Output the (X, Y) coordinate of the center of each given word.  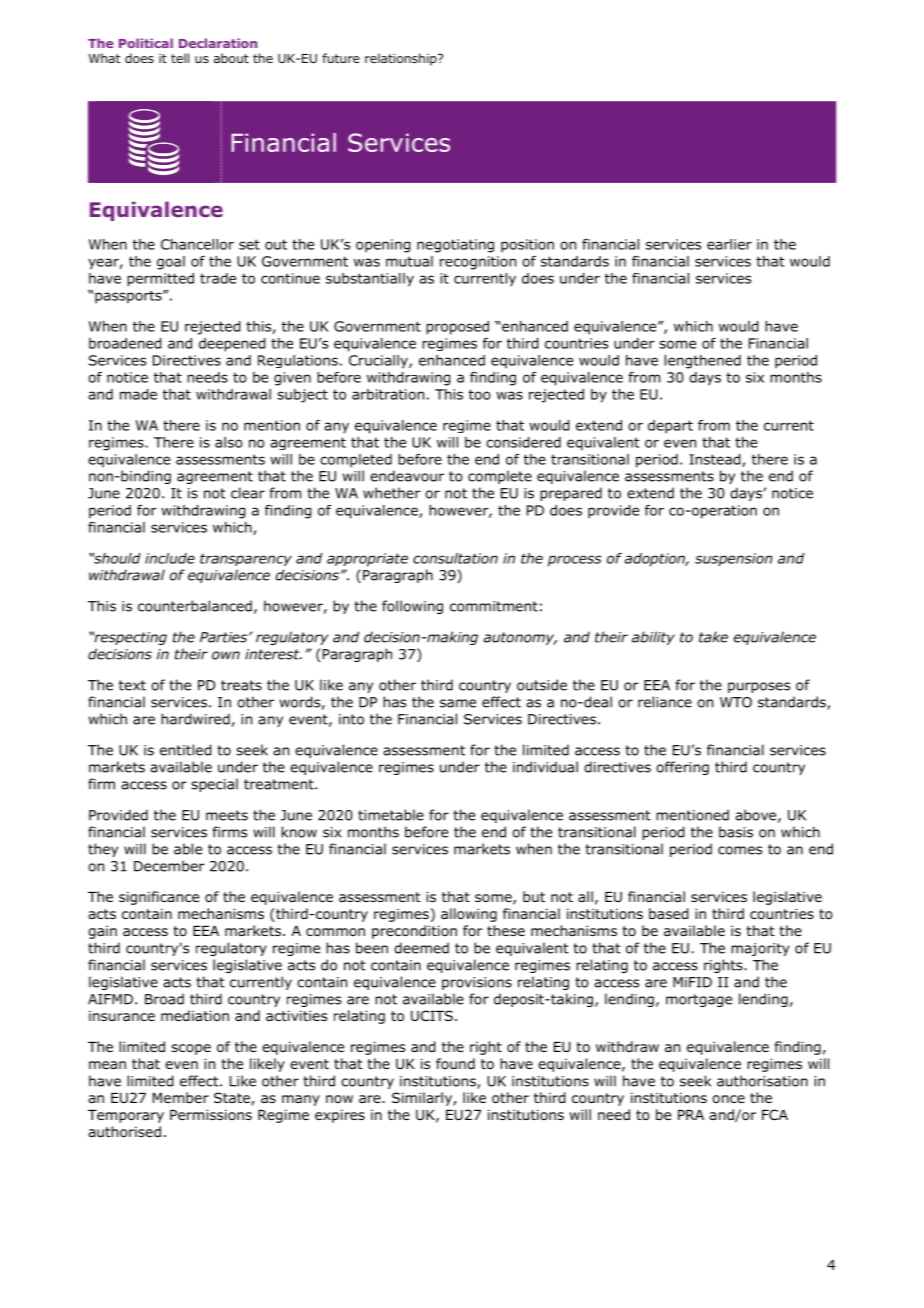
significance (159, 898)
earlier (729, 244)
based (668, 914)
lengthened (702, 362)
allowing (469, 915)
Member (181, 1097)
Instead (716, 460)
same (458, 703)
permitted (160, 280)
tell (180, 58)
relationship (402, 59)
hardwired (195, 719)
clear (248, 493)
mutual (409, 261)
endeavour (407, 476)
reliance (665, 702)
